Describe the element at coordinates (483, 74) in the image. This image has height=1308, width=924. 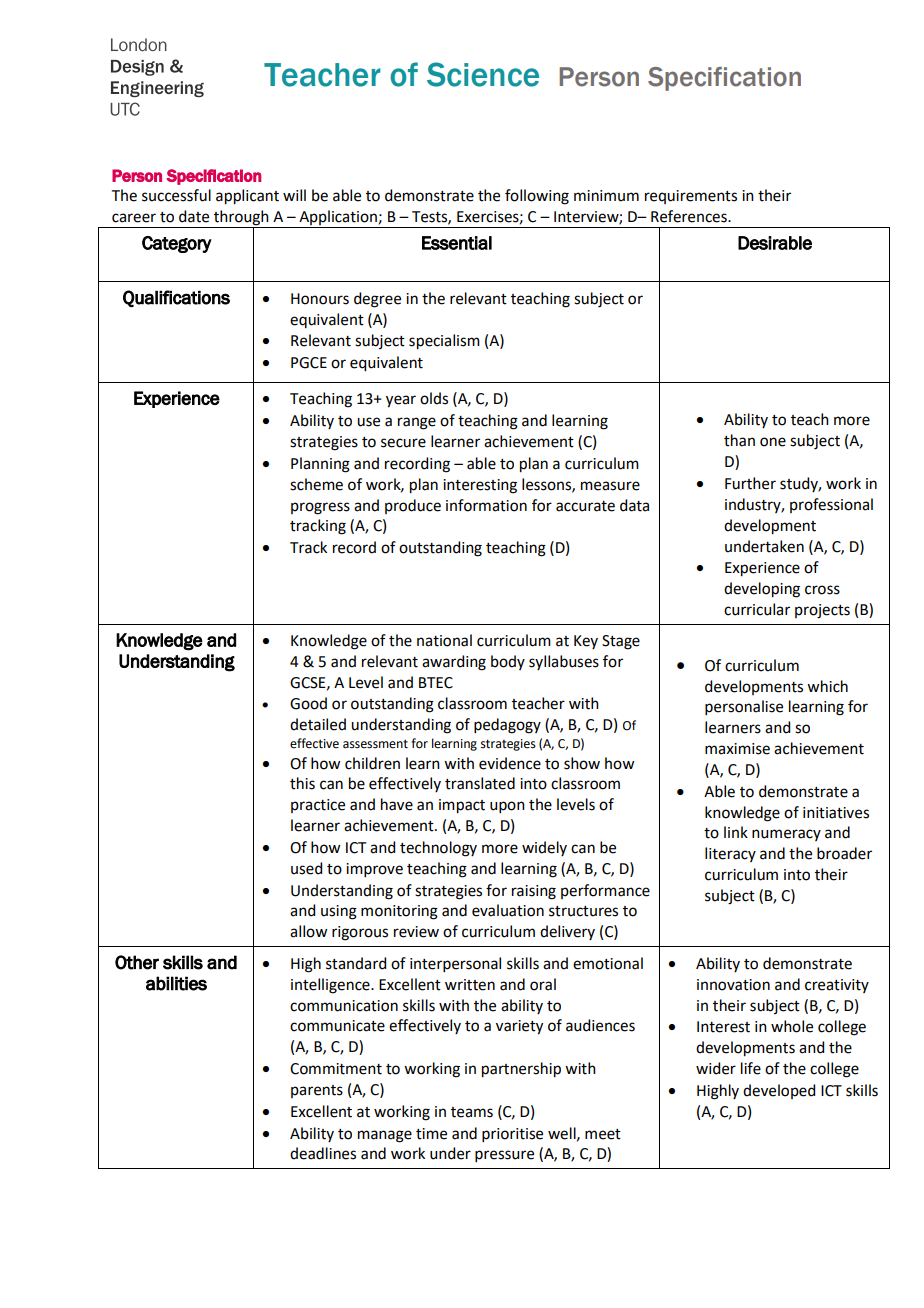
I see `Science` at that location.
